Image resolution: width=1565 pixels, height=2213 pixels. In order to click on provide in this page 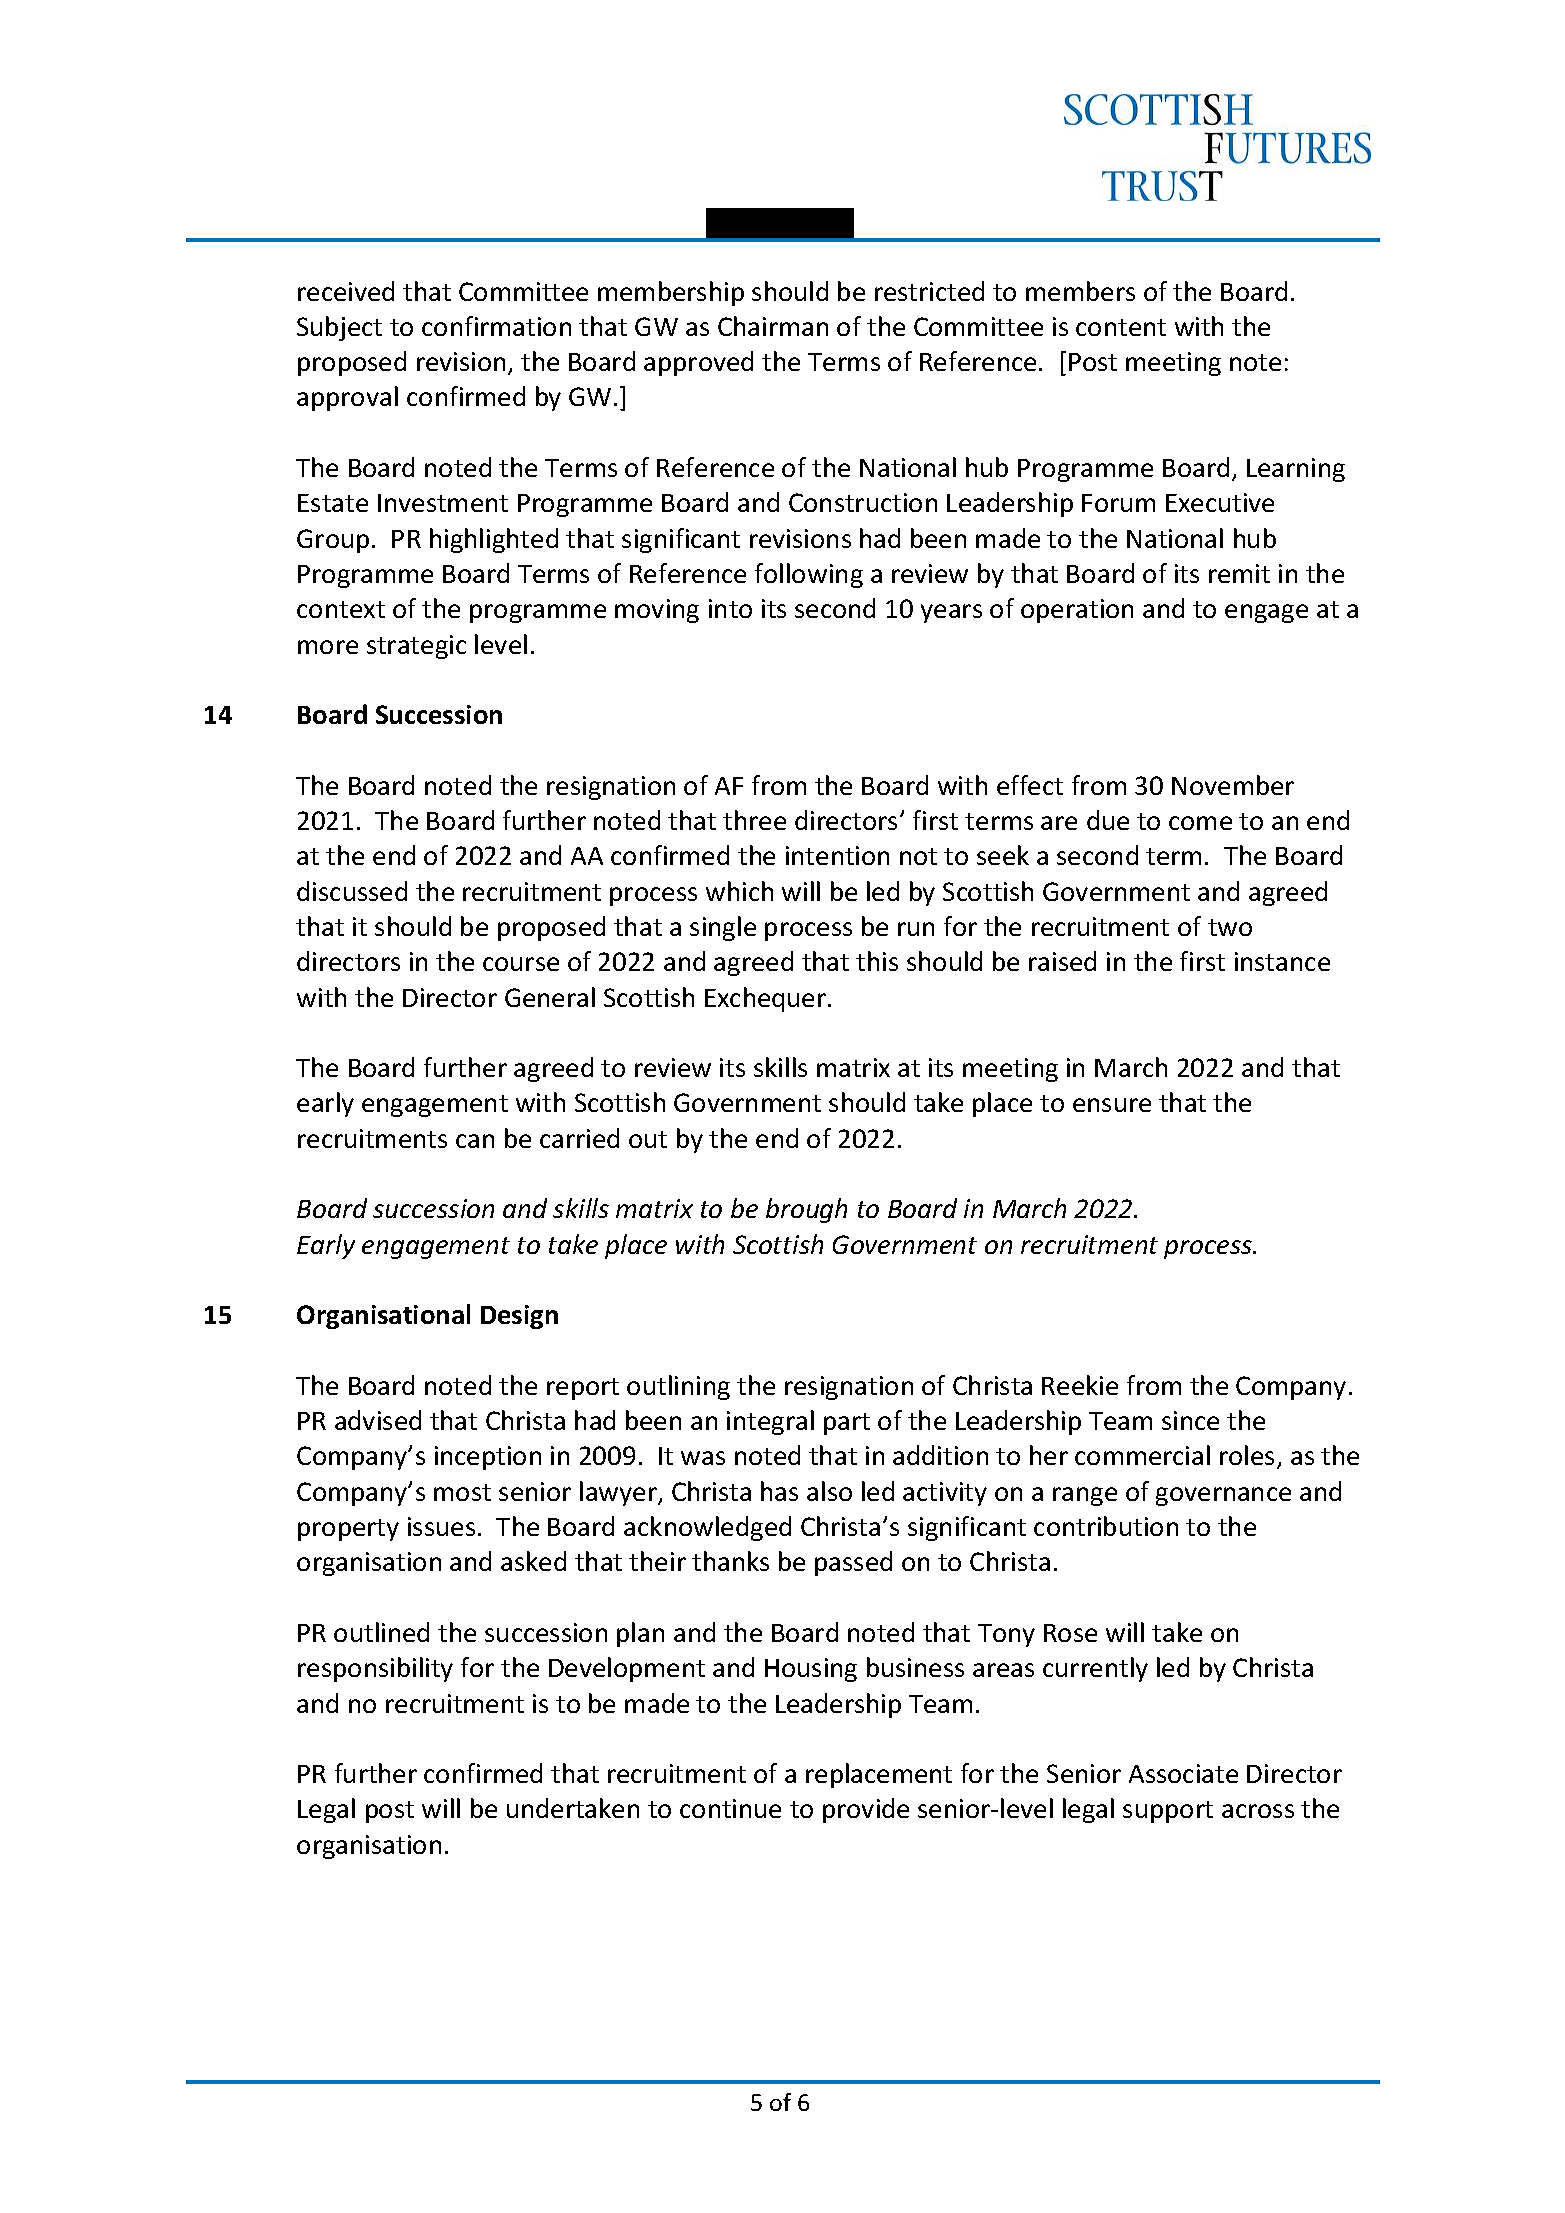, I will do `click(866, 1810)`.
